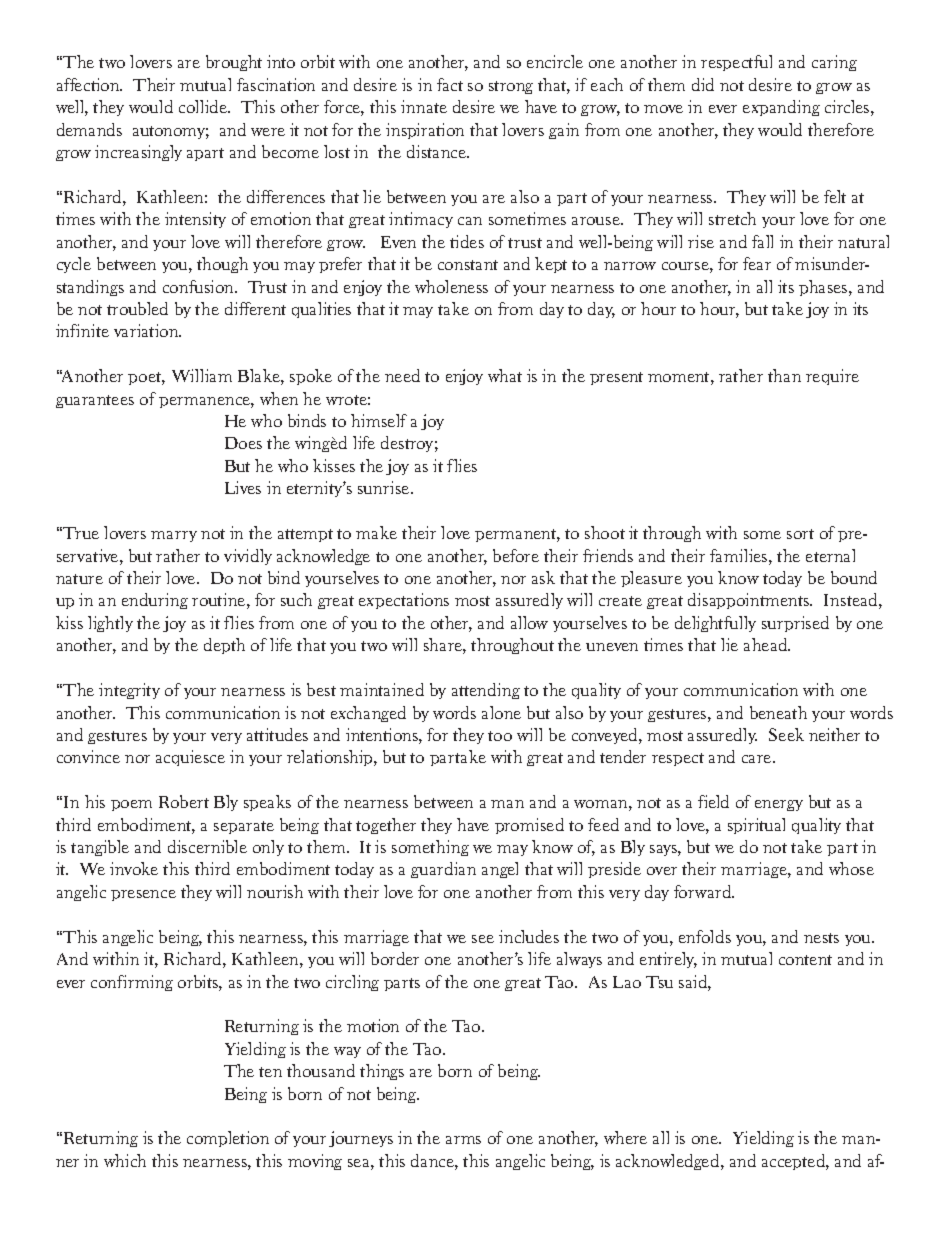 This page has height=1233, width=952. I want to click on Robert, so click(184, 801).
